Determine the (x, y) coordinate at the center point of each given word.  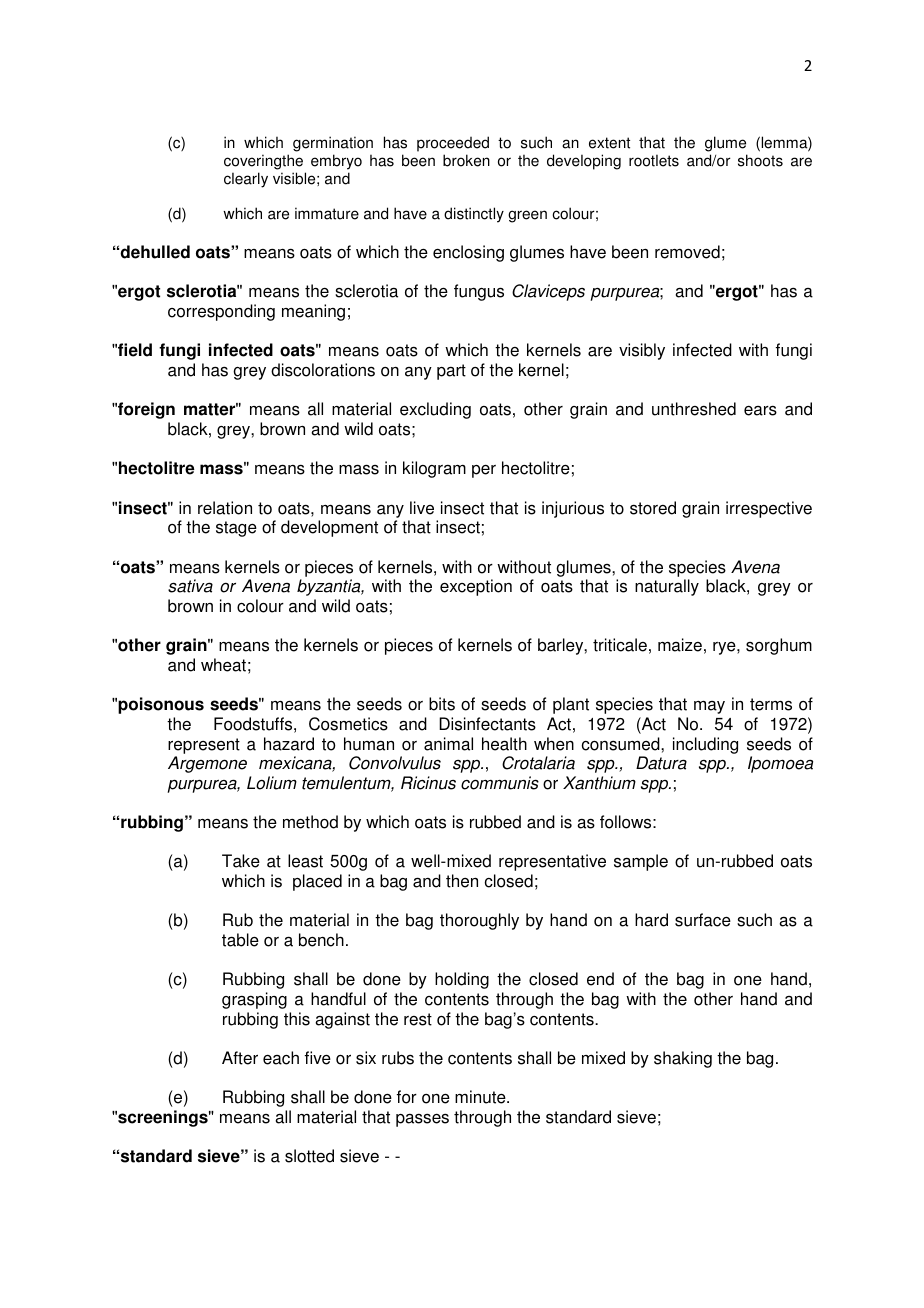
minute (481, 1097)
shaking (683, 1059)
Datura (661, 763)
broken (466, 160)
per (484, 471)
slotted (309, 1156)
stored (653, 508)
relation (225, 508)
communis (500, 783)
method (310, 822)
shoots (760, 160)
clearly (246, 180)
